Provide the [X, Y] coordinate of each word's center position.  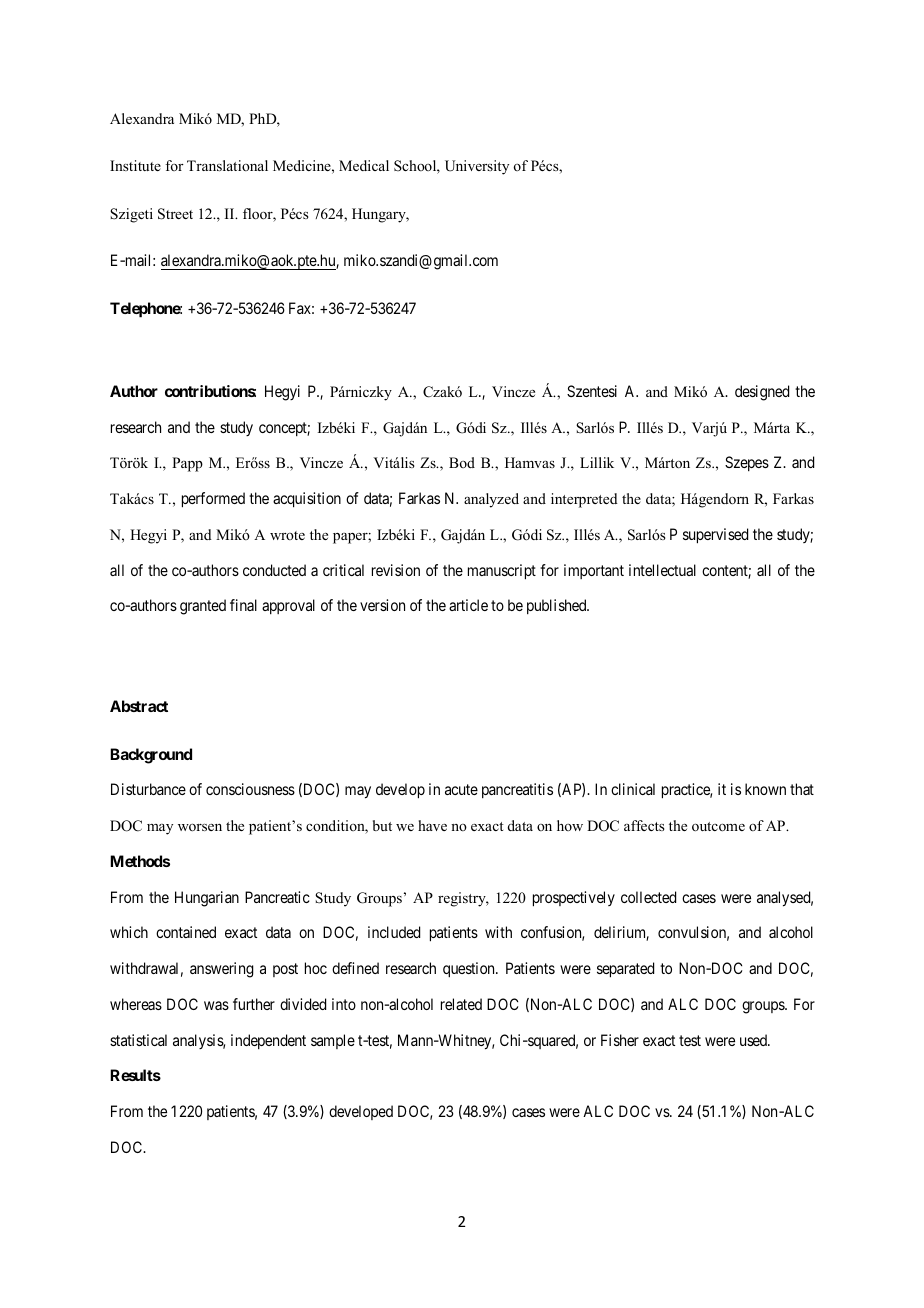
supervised [715, 536]
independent [268, 1041]
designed [762, 393]
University [477, 167]
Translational [227, 165]
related [461, 1004]
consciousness [250, 789]
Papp [187, 464]
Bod [462, 462]
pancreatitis [517, 790]
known [765, 789]
